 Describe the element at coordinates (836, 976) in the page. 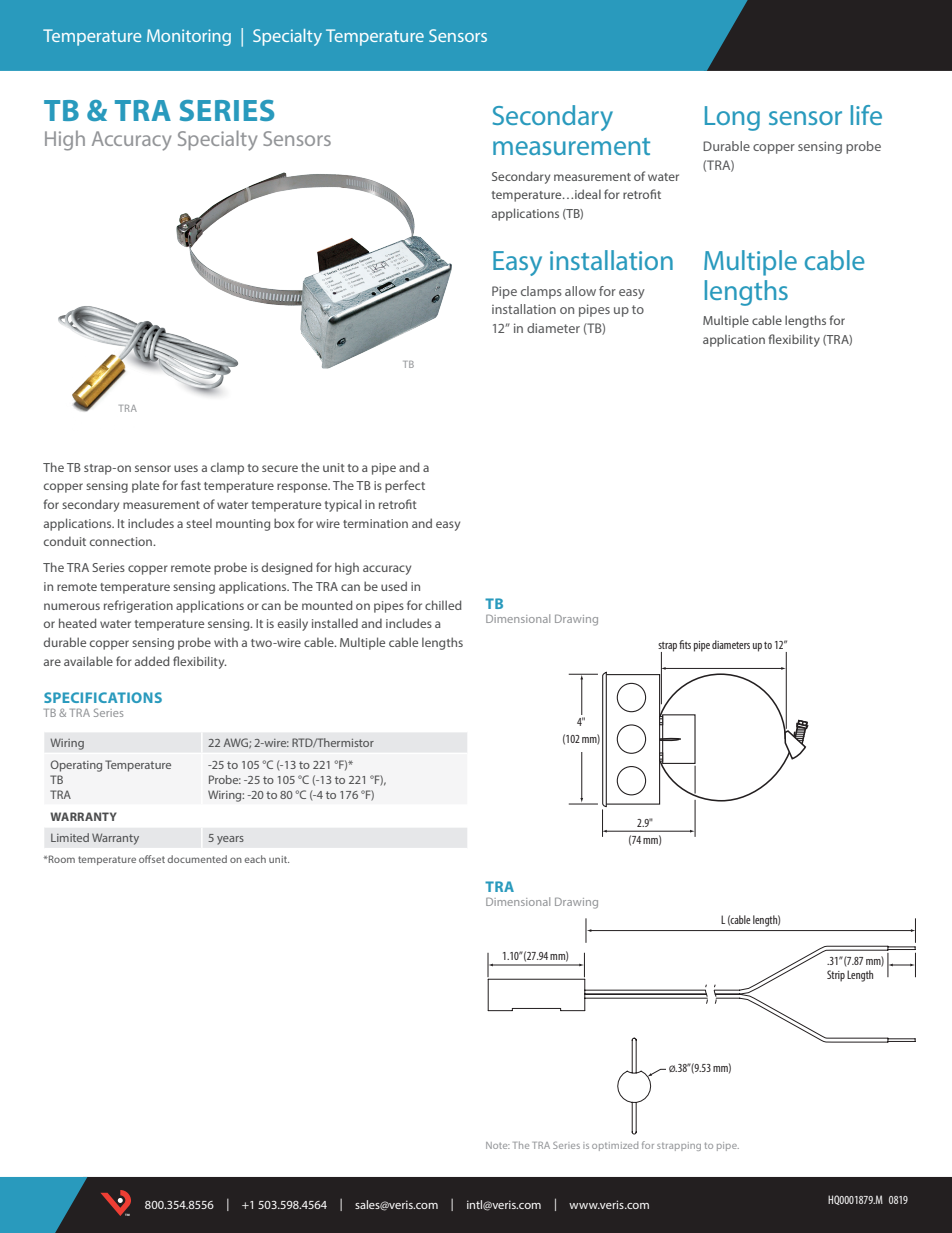

I see `Strip` at that location.
